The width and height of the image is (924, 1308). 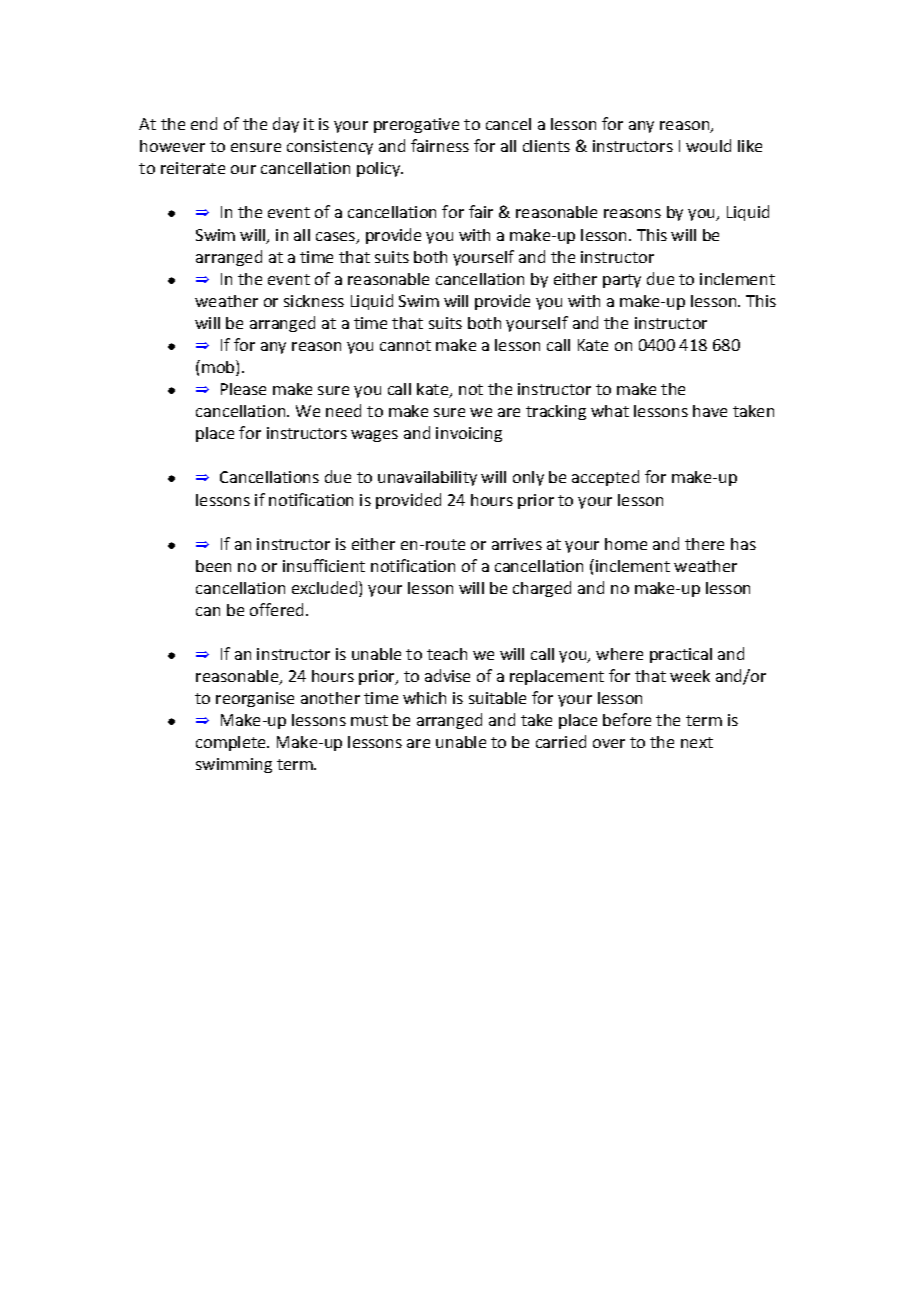 I want to click on charged, so click(x=542, y=589).
